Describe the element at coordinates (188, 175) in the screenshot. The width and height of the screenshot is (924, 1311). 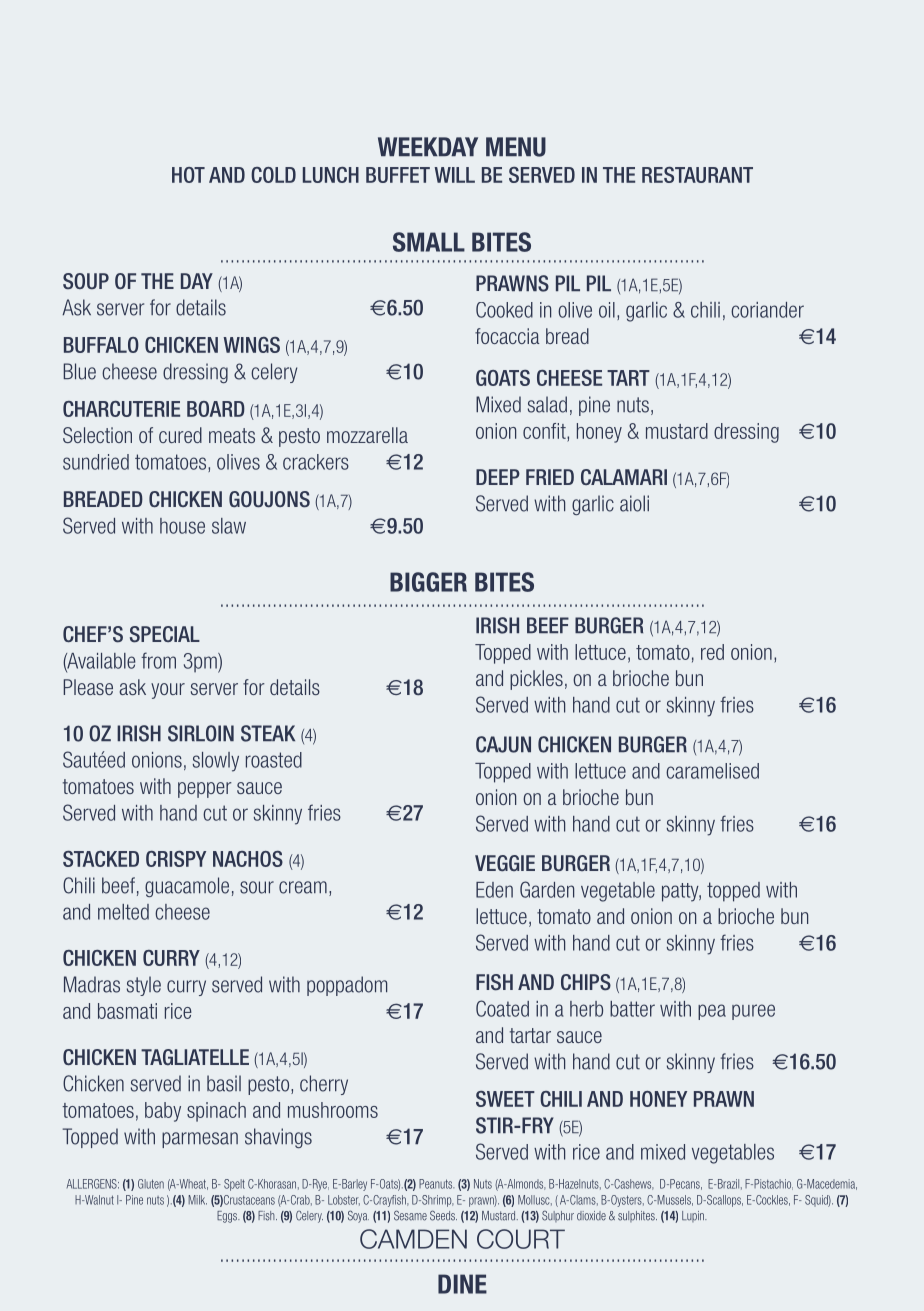
I see `HOT` at that location.
